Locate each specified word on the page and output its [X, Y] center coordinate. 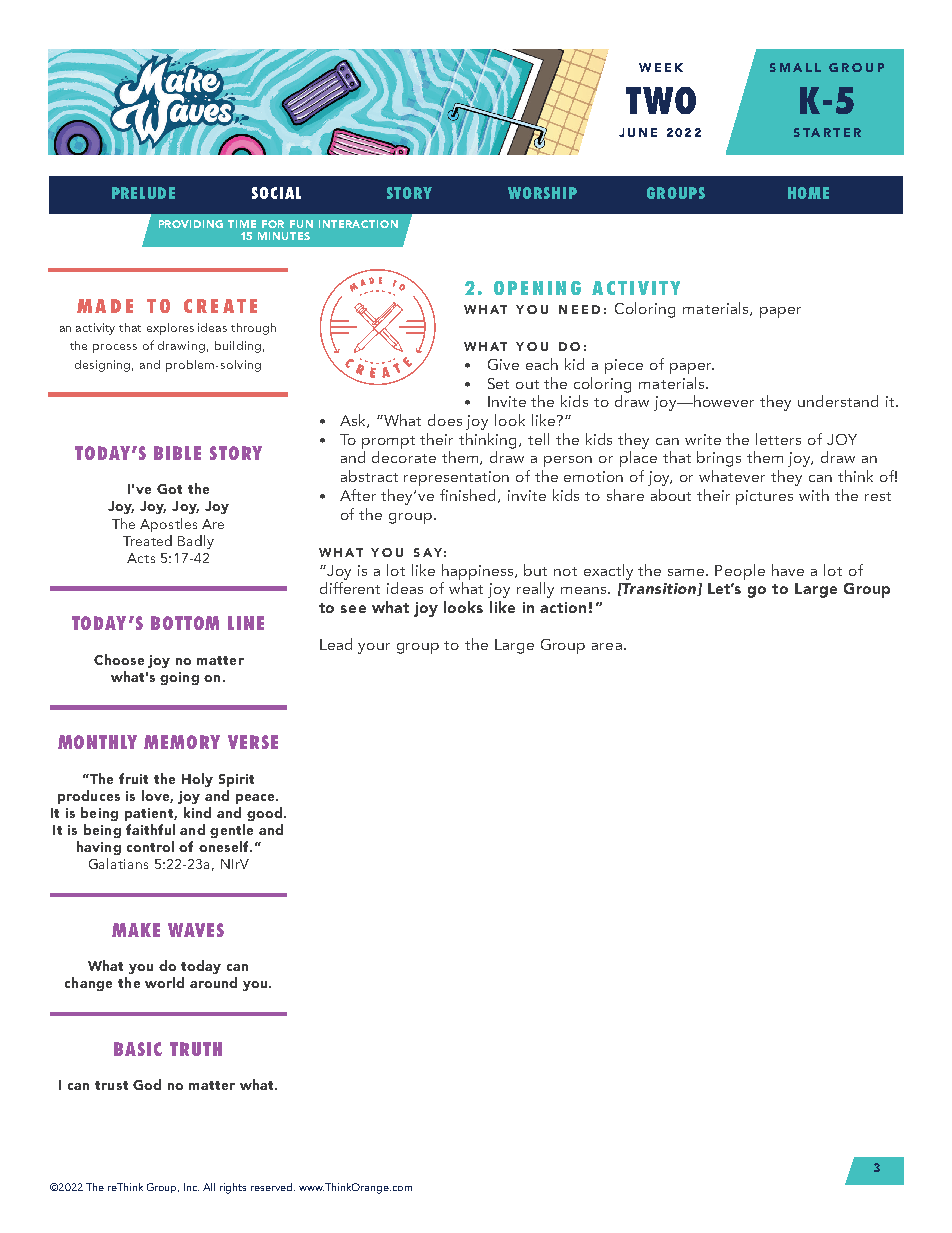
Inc [191, 1187]
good [264, 814]
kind [197, 812]
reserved [271, 1187]
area [607, 646]
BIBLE [177, 453]
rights [233, 1188]
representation [456, 478]
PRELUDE [143, 193]
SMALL [795, 67]
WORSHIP [542, 193]
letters [778, 439]
